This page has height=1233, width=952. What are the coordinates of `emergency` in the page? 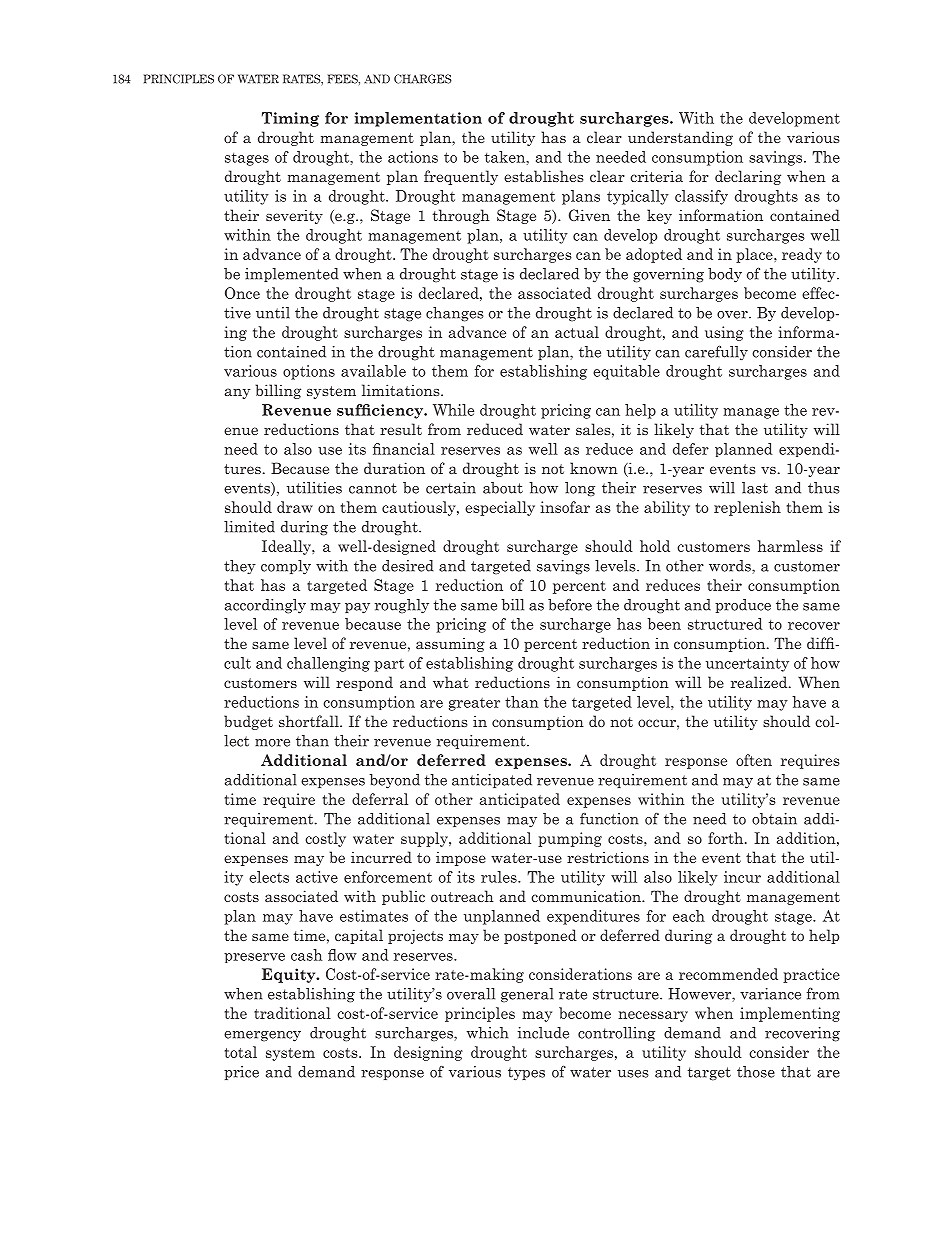 It's located at (262, 1036).
